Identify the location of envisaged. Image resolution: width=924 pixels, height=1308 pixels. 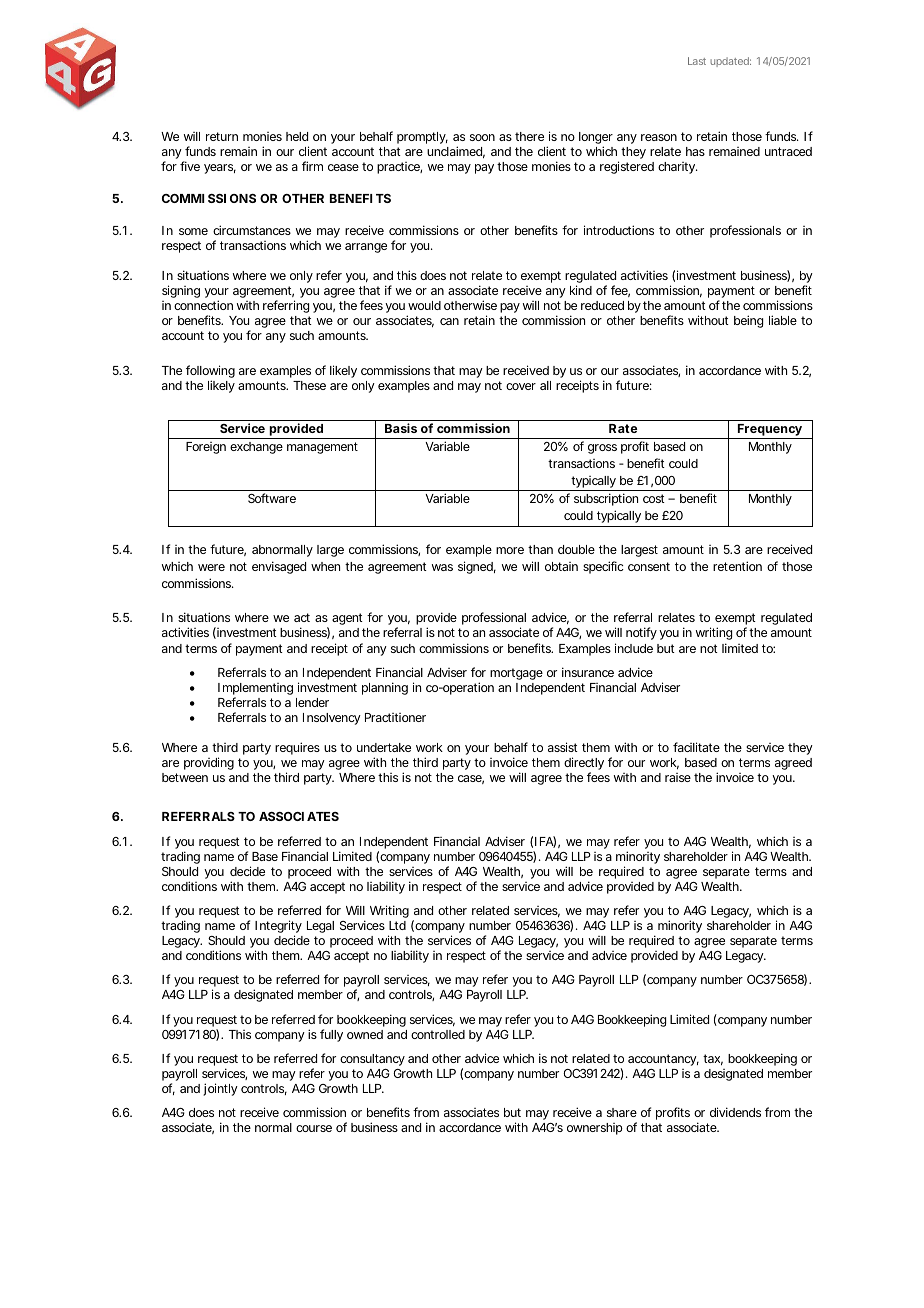
(279, 567).
